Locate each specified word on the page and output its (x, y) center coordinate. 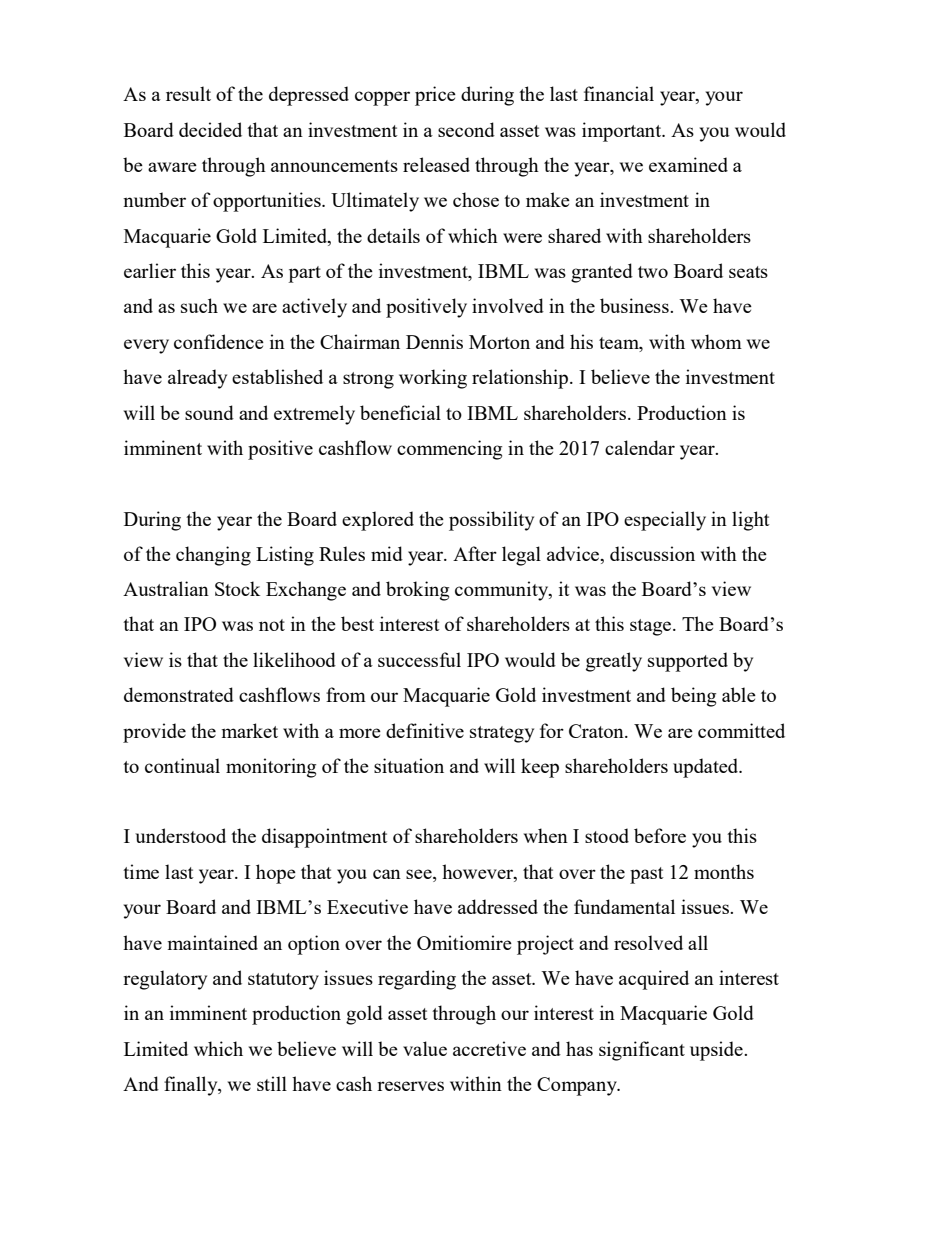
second (466, 129)
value (425, 1048)
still (272, 1083)
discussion (652, 553)
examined (688, 164)
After (475, 553)
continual (182, 765)
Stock (237, 588)
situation (409, 765)
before (660, 835)
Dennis (434, 341)
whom (716, 341)
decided (210, 129)
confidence (219, 341)
